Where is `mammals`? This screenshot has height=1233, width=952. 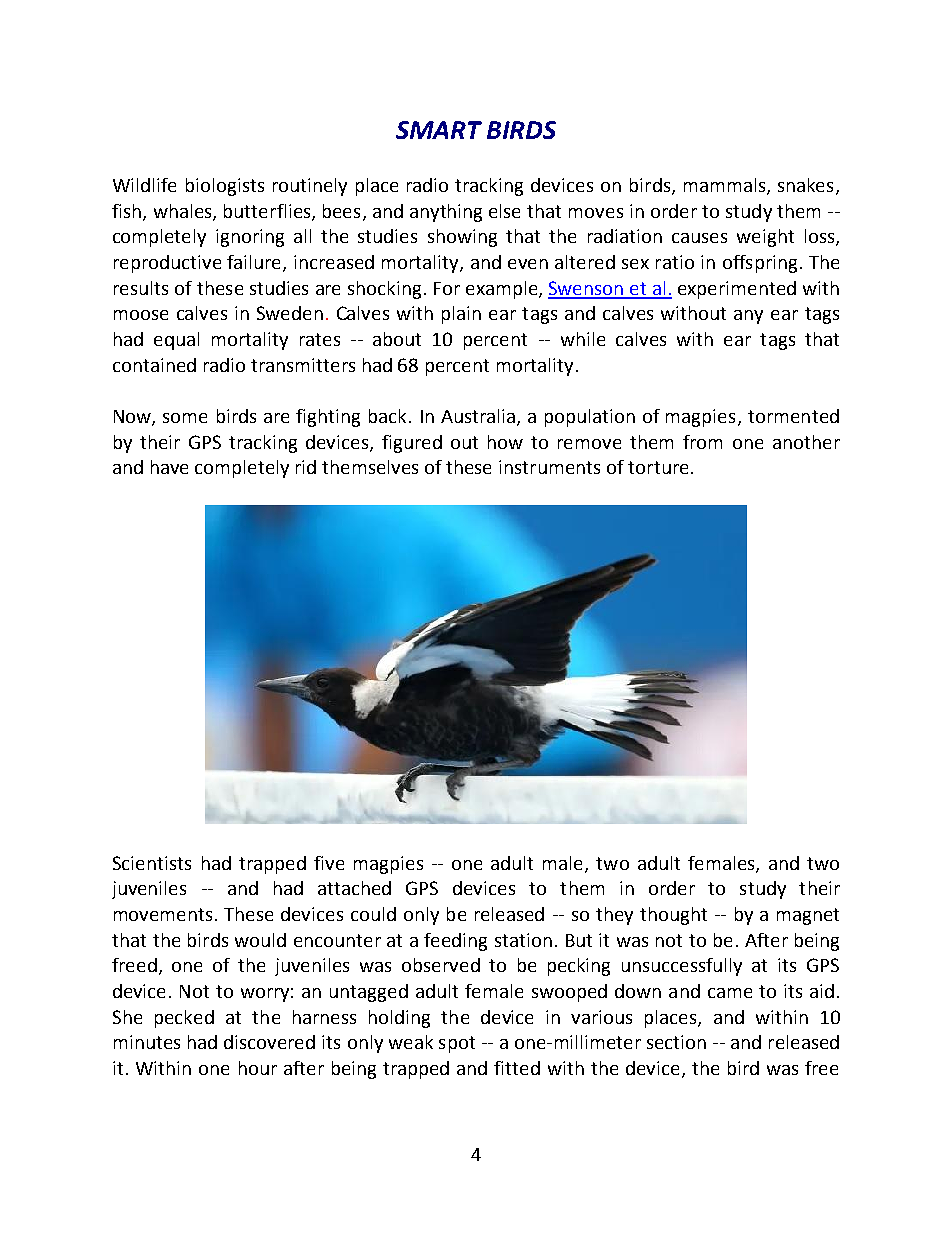
mammals is located at coordinates (724, 185).
